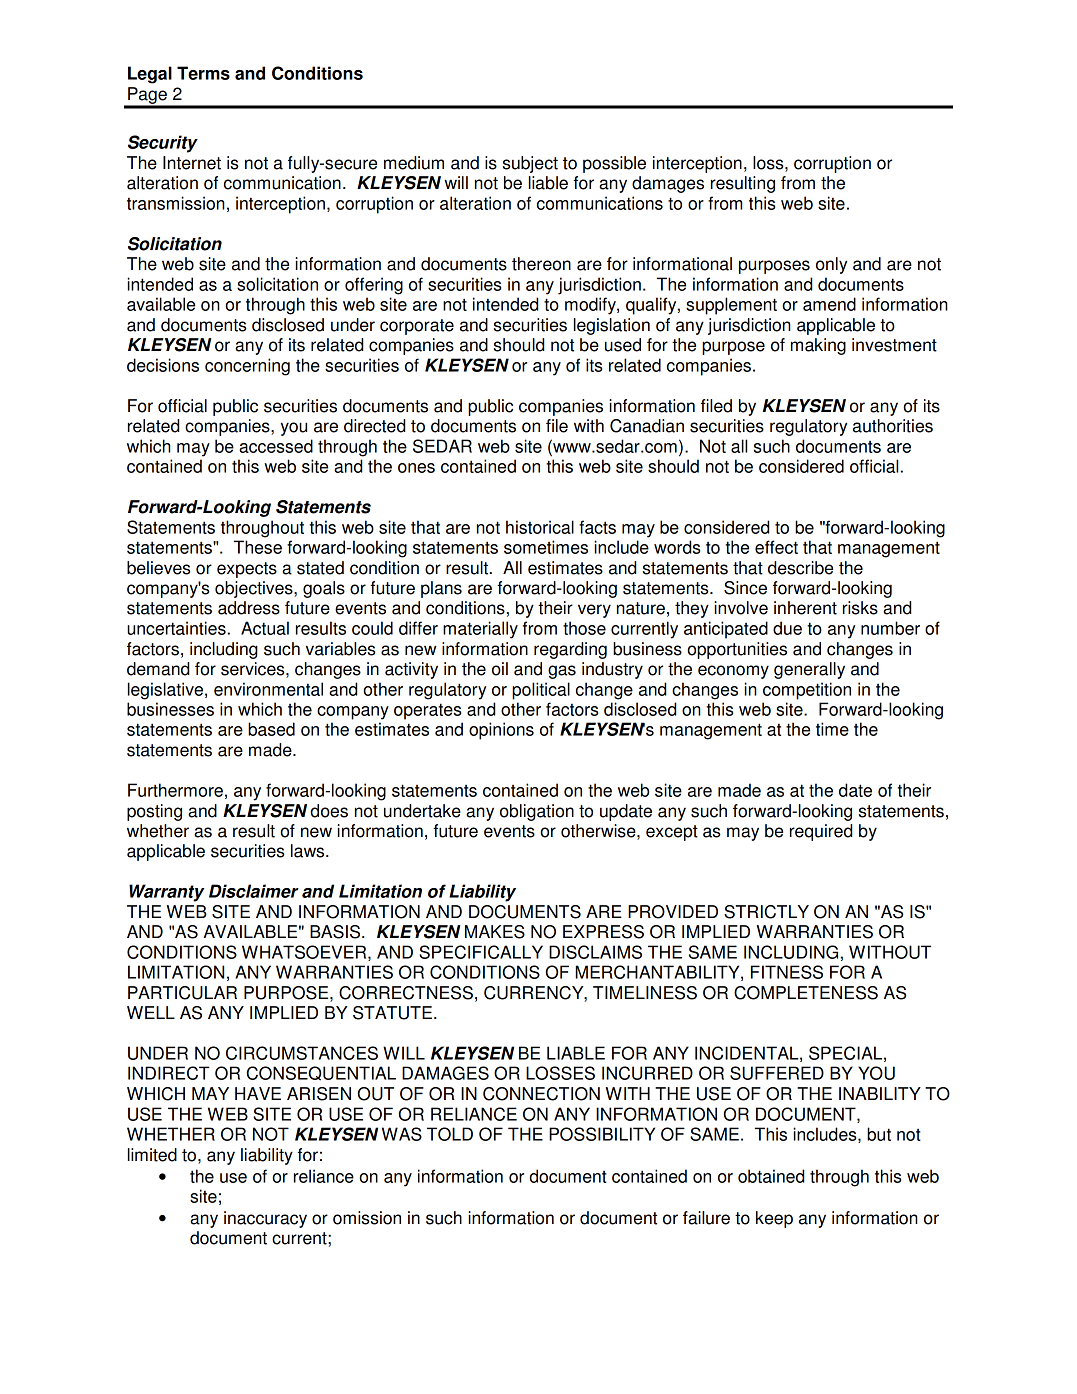  What do you see at coordinates (450, 1134) in the screenshot?
I see `TOLD` at bounding box center [450, 1134].
